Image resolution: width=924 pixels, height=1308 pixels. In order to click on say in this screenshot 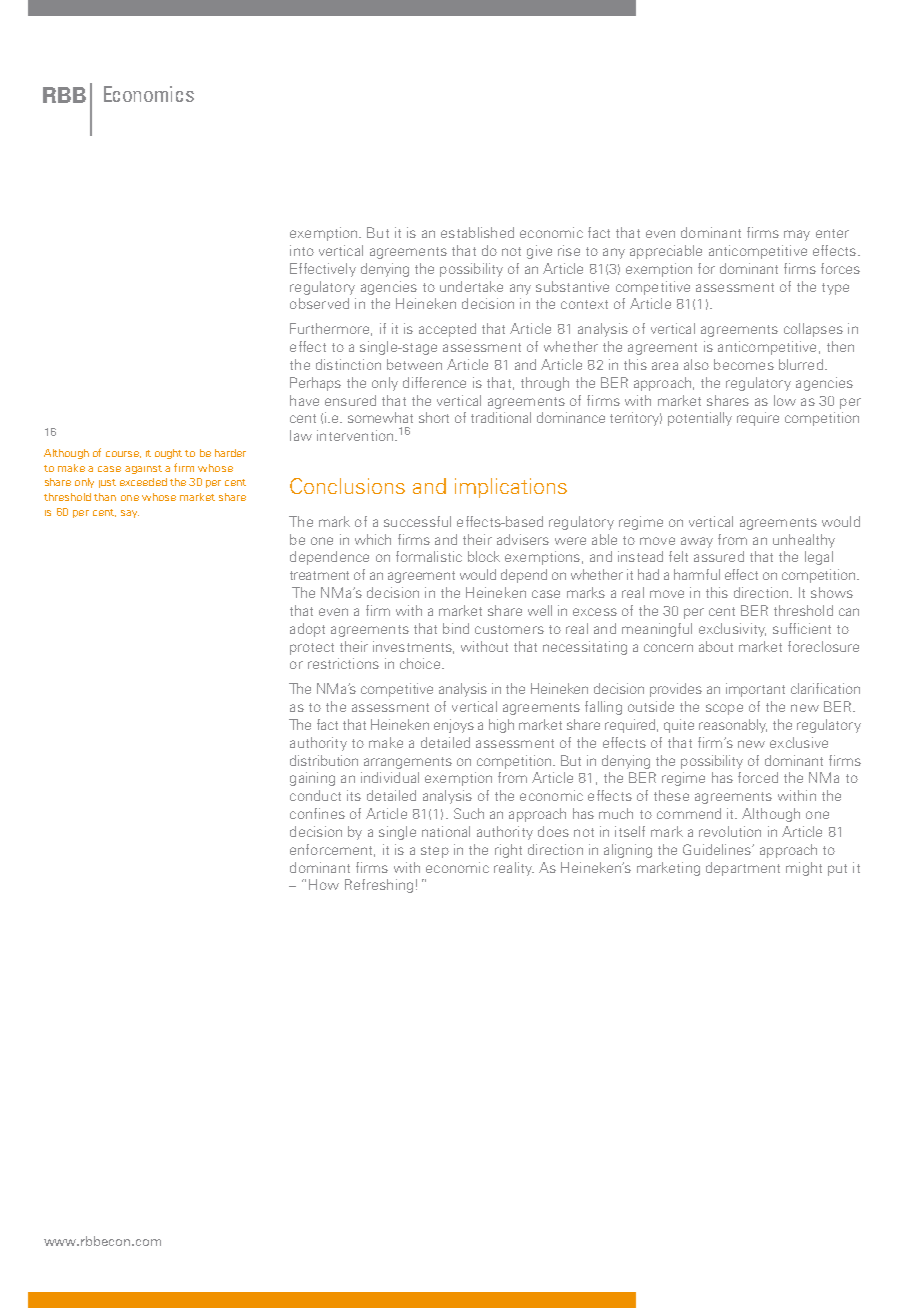, I will do `click(130, 514)`.
